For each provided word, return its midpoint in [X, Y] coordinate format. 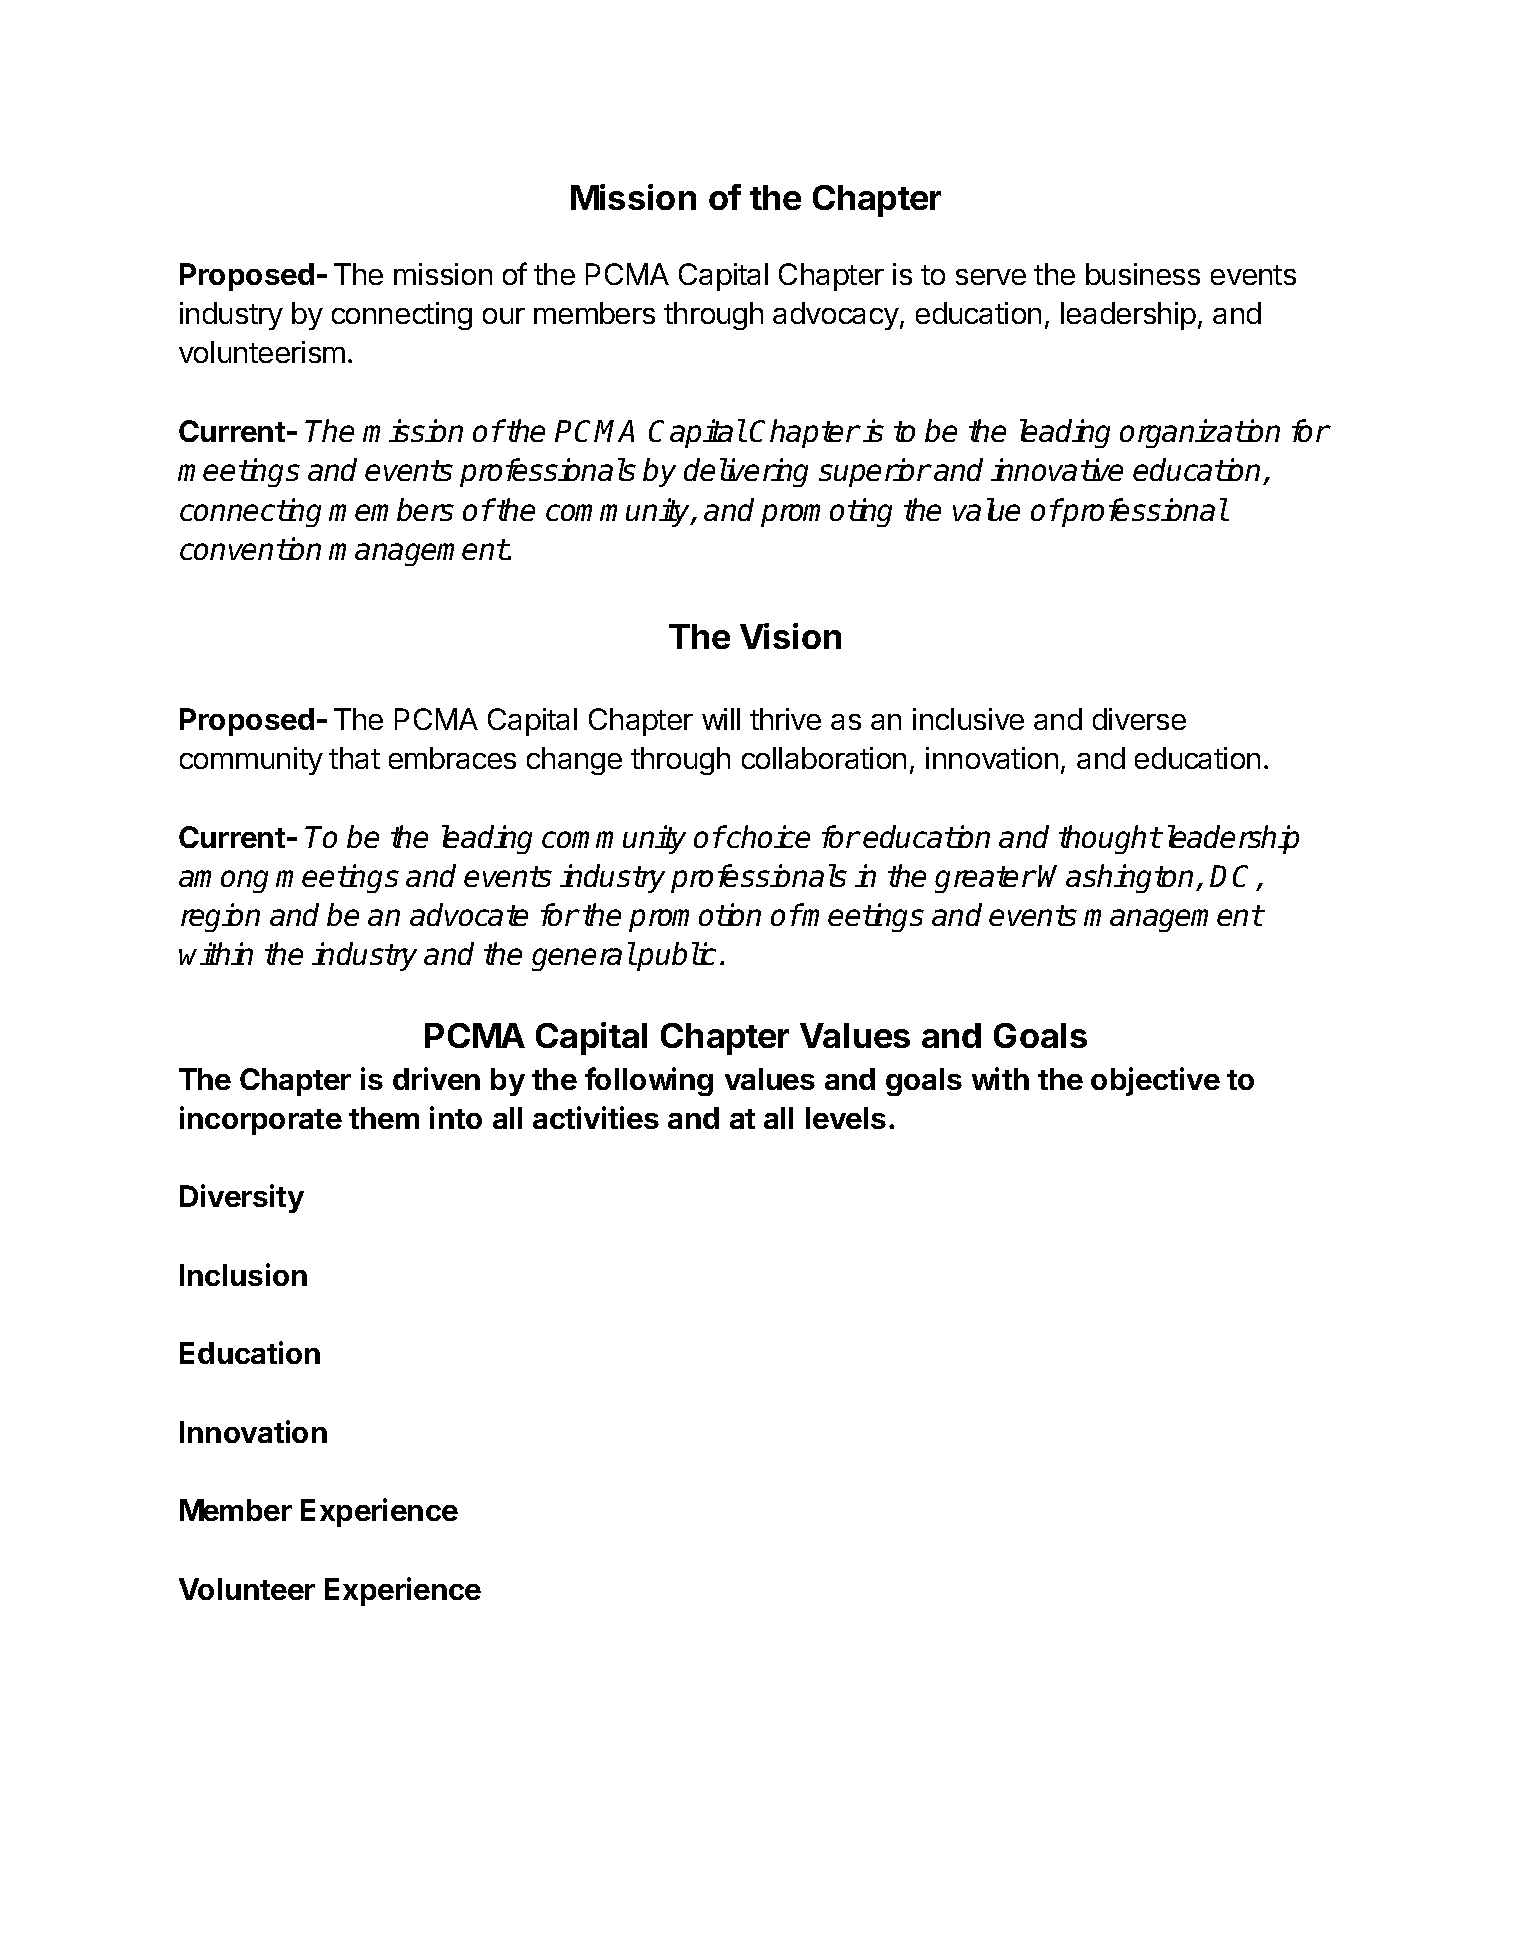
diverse [1139, 719]
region [220, 917]
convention [250, 548]
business [1143, 274]
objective [1155, 1081]
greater [985, 879]
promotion [695, 917]
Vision [790, 636]
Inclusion [243, 1274]
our [504, 316]
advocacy [836, 316]
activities [596, 1117]
